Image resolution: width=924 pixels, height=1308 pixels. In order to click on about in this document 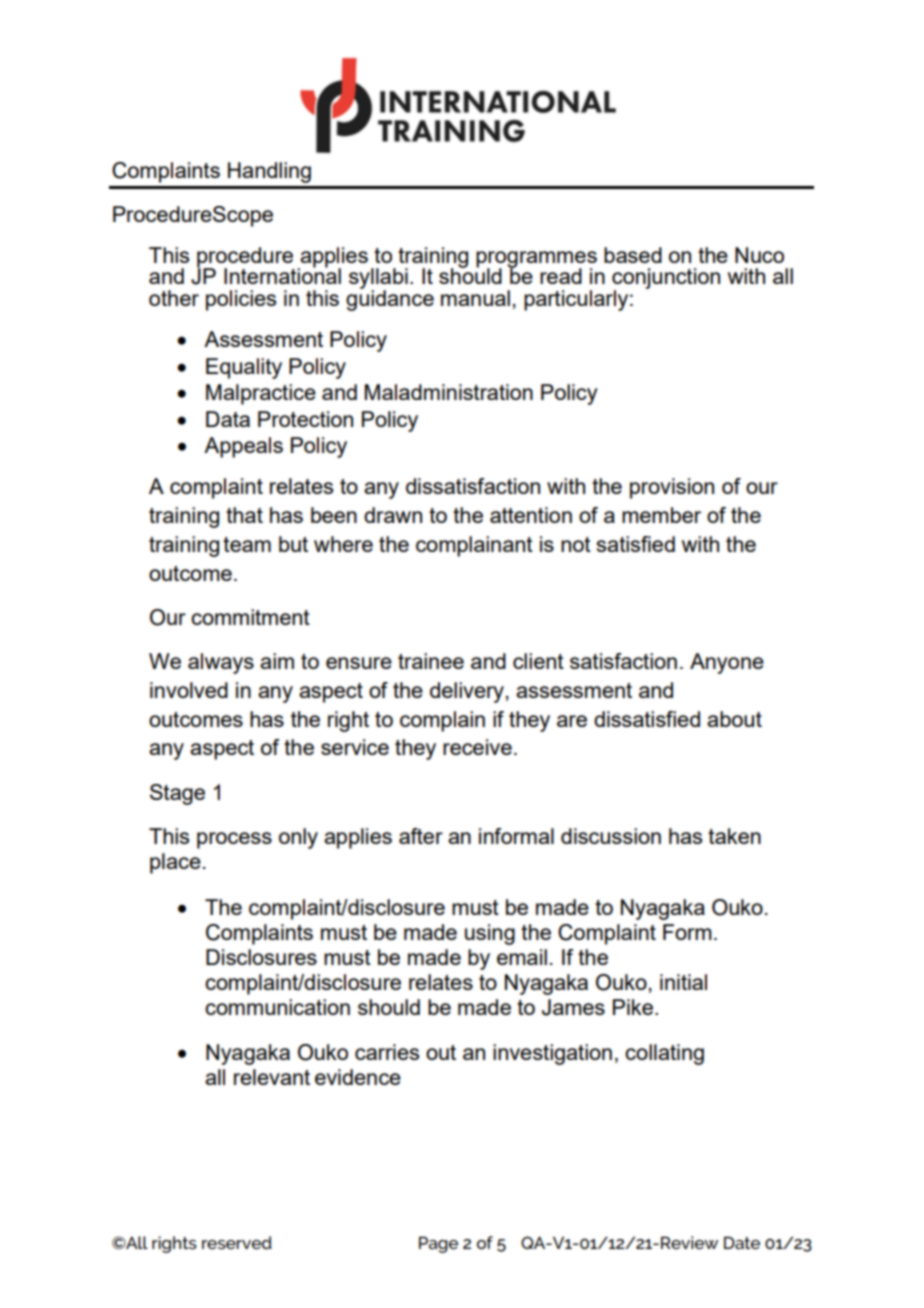, I will do `click(734, 719)`.
